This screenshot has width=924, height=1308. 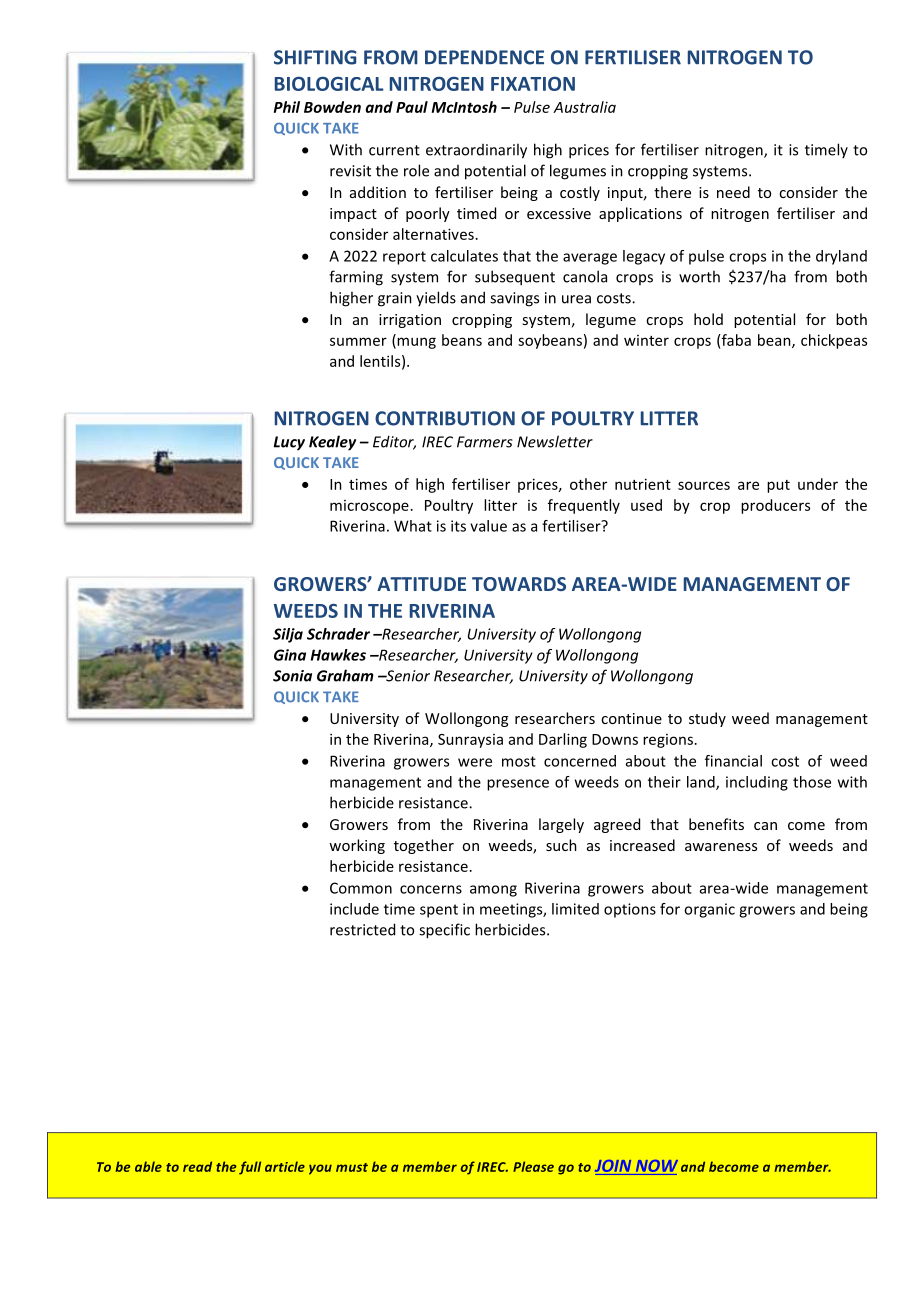 I want to click on need, so click(x=733, y=192).
